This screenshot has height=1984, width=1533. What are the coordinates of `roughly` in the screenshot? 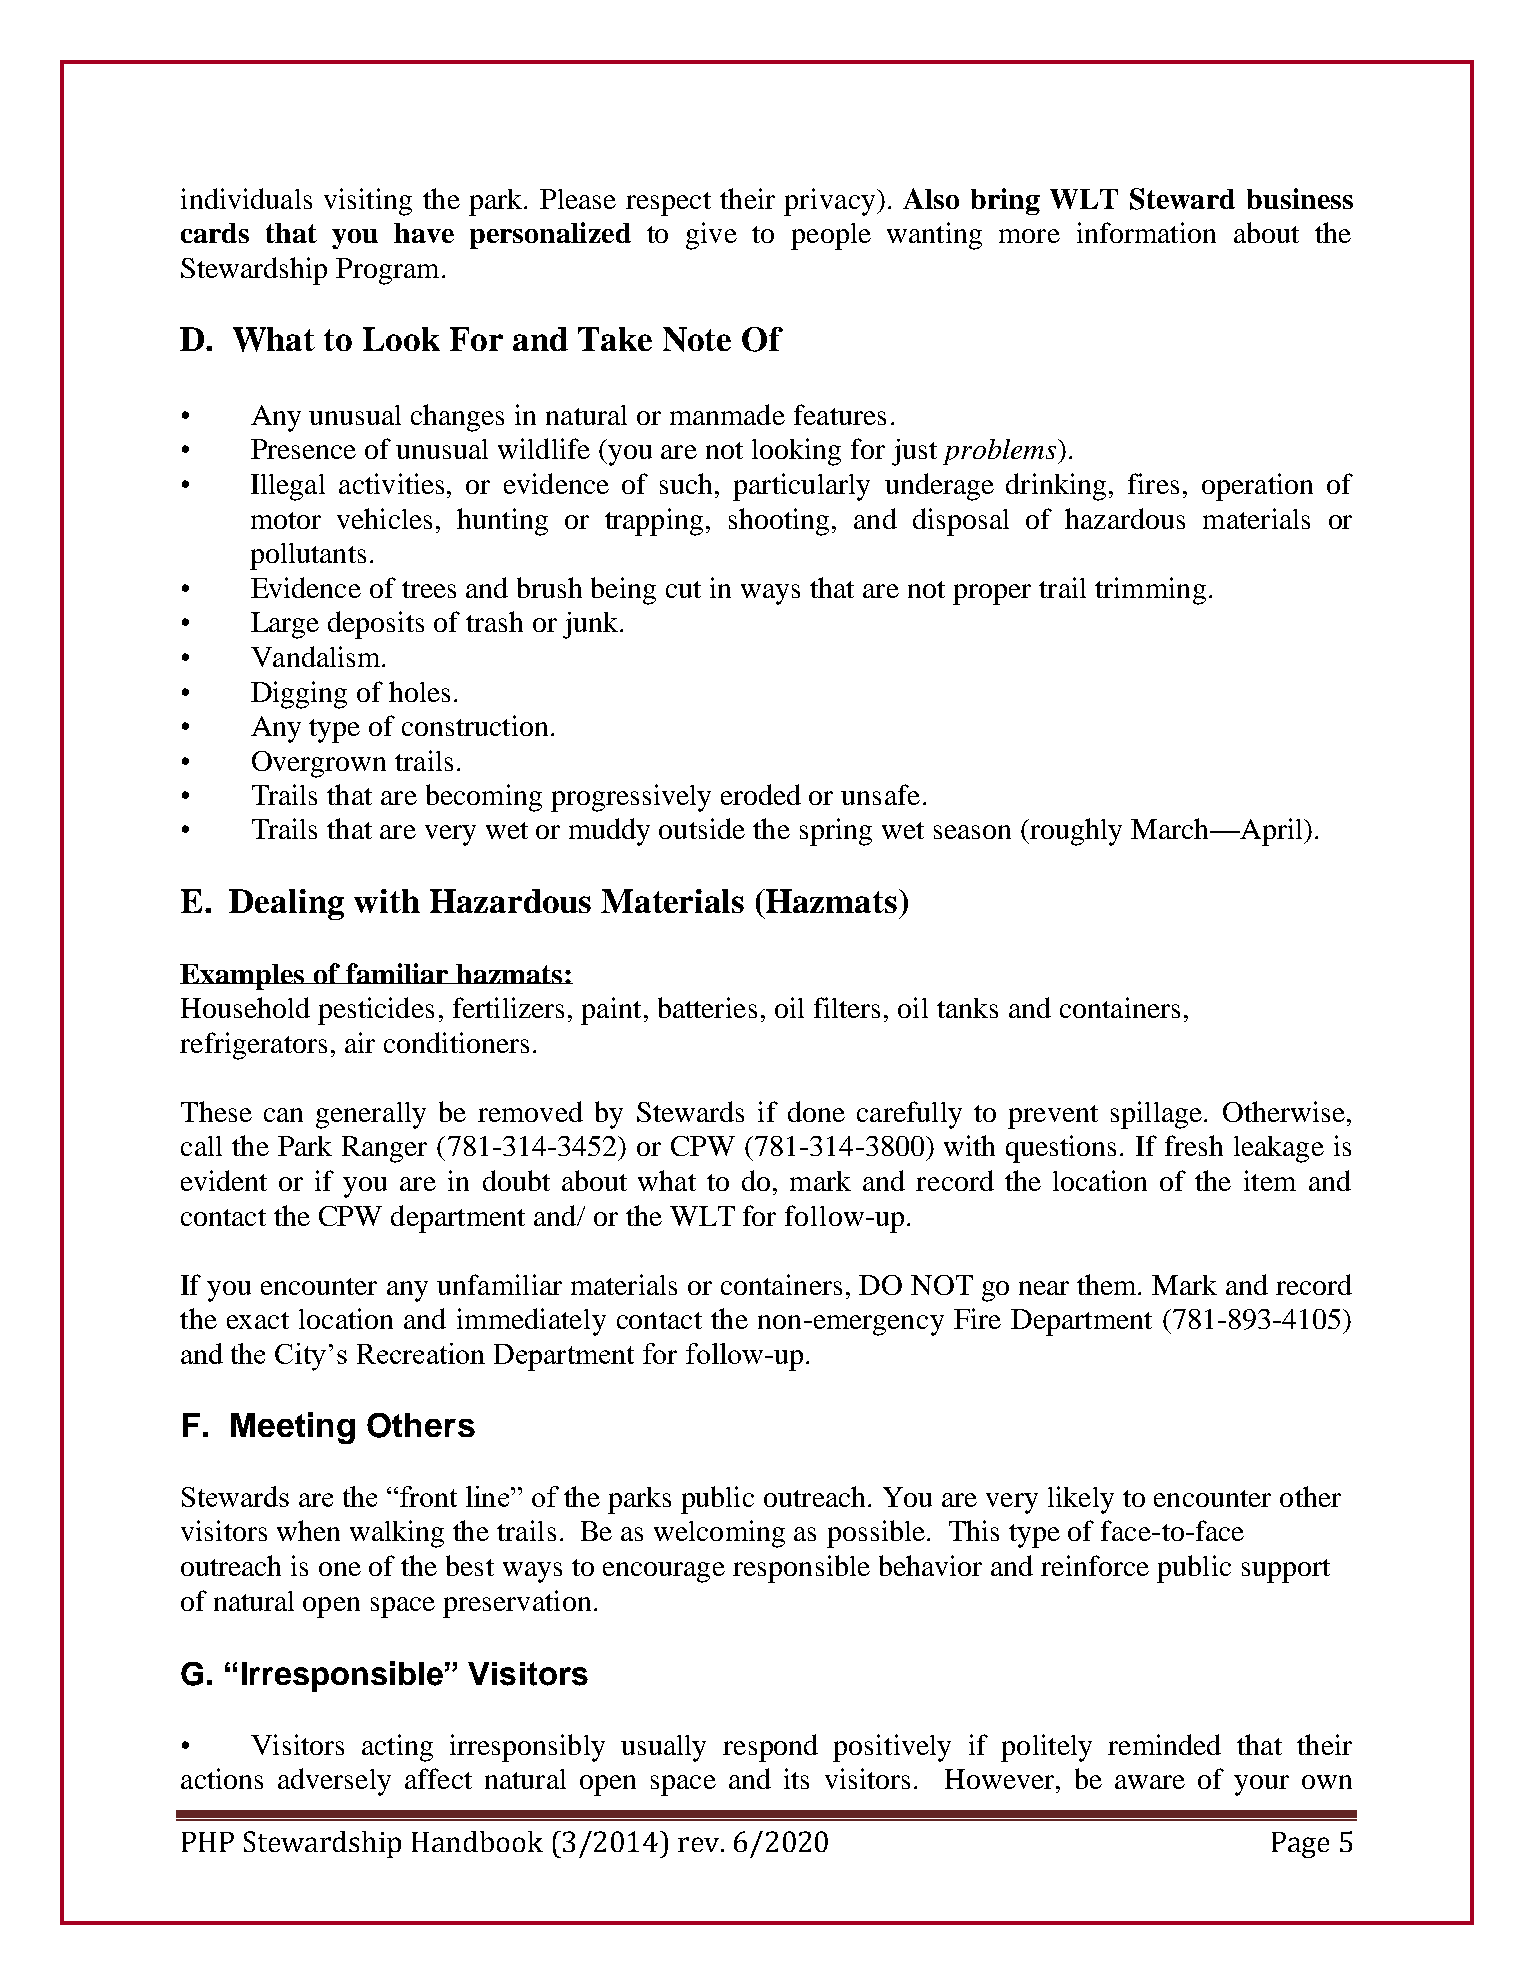 It's located at (1075, 832).
